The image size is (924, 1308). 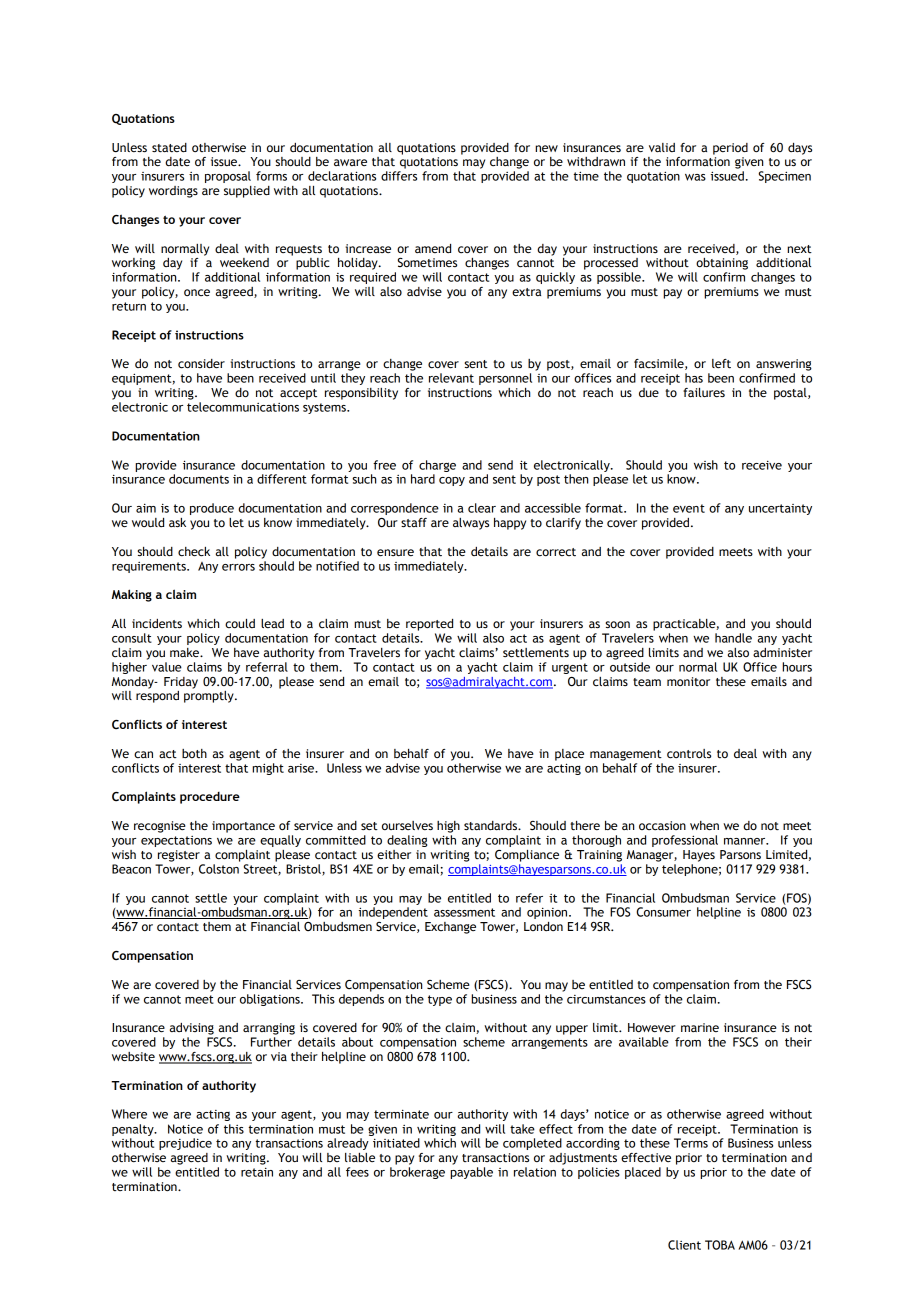 I want to click on obligations, so click(x=271, y=1000).
